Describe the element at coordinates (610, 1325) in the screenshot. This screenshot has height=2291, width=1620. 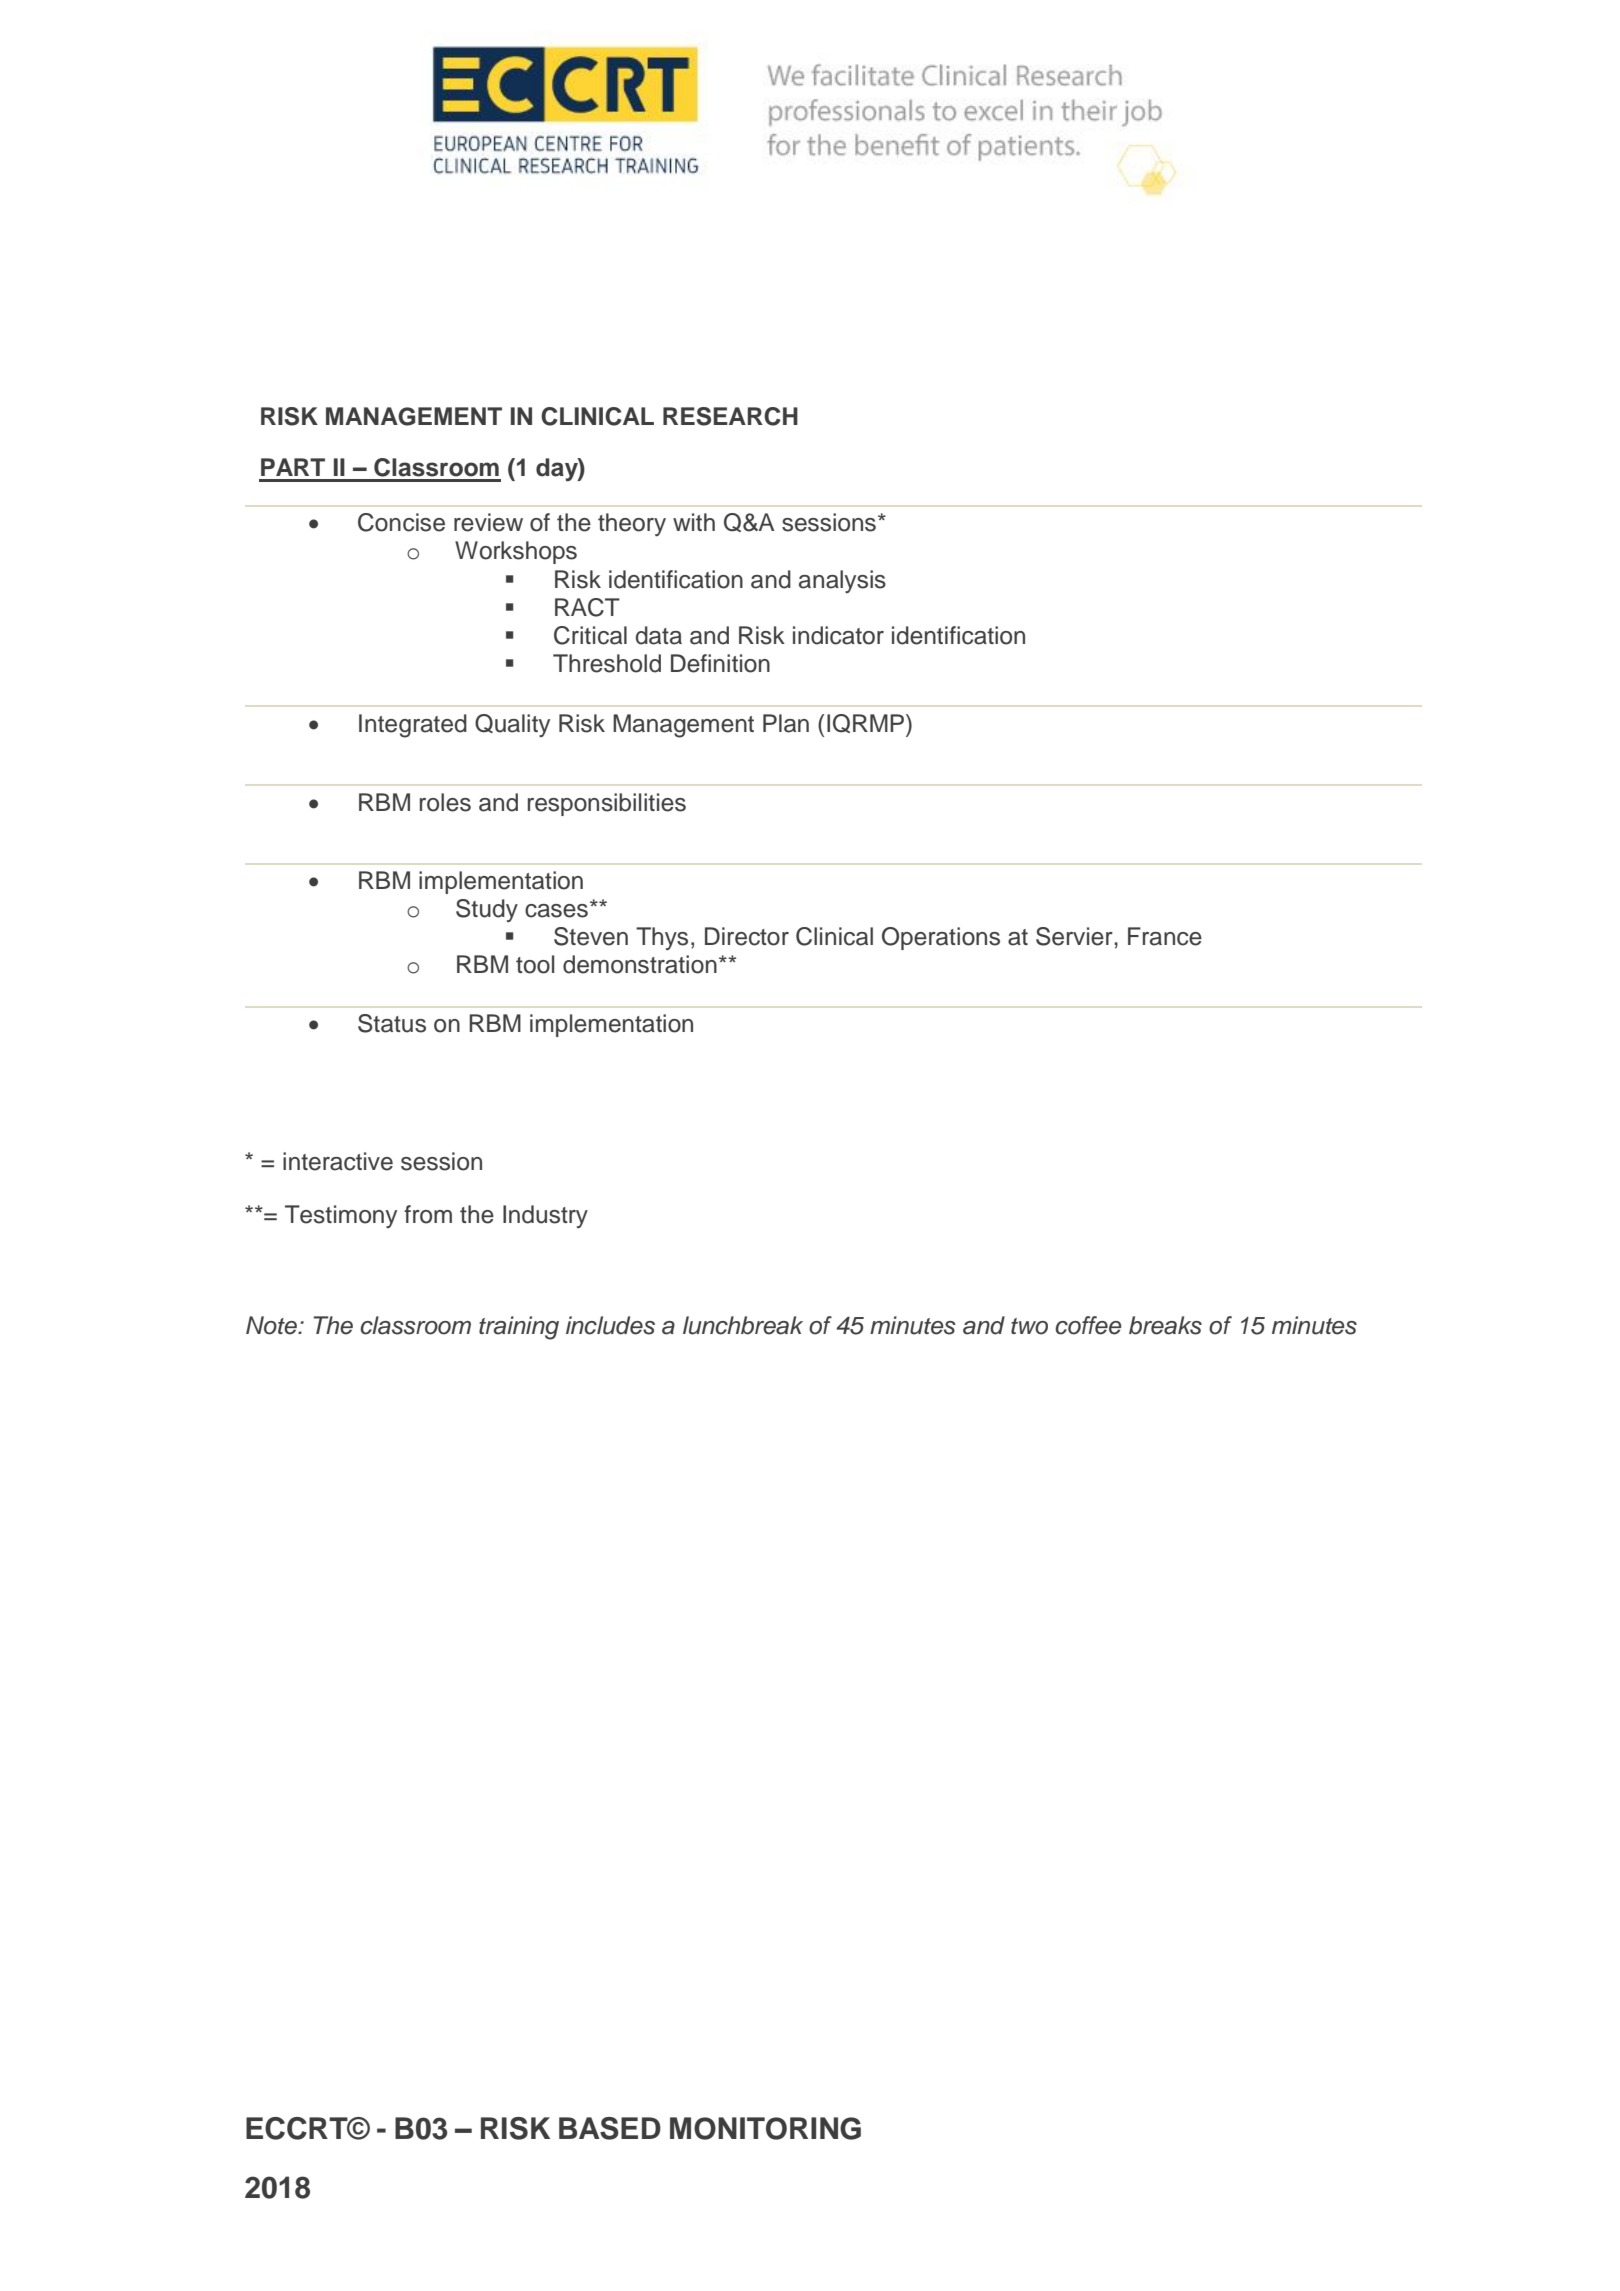
I see `includes` at that location.
